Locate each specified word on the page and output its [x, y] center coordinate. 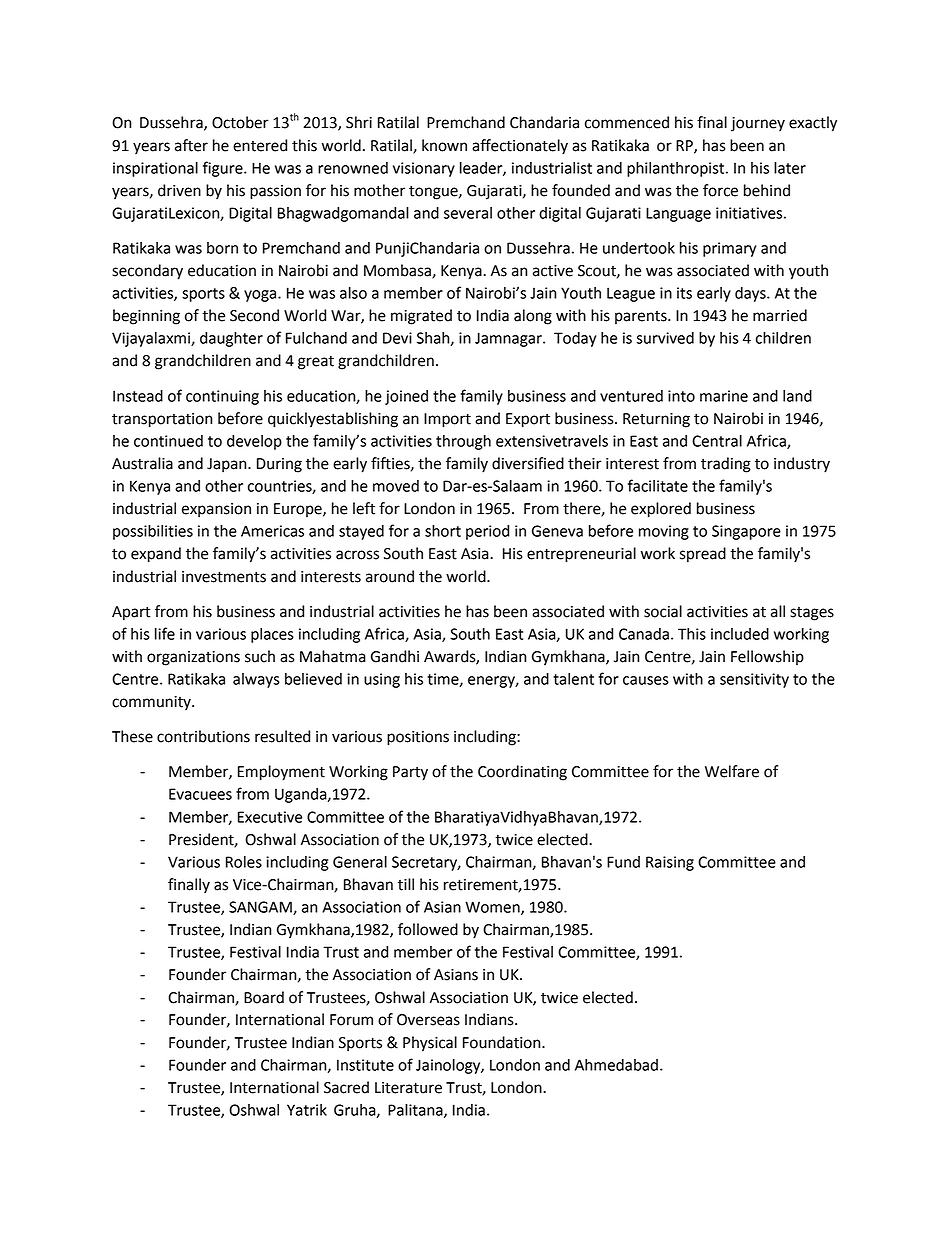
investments [224, 577]
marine [724, 396]
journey [758, 124]
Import [447, 420]
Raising [670, 863]
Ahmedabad [616, 1065]
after [191, 145]
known [444, 145]
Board [264, 997]
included [740, 634]
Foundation [503, 1042]
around [390, 576]
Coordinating [522, 773]
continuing [222, 397]
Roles [244, 862]
